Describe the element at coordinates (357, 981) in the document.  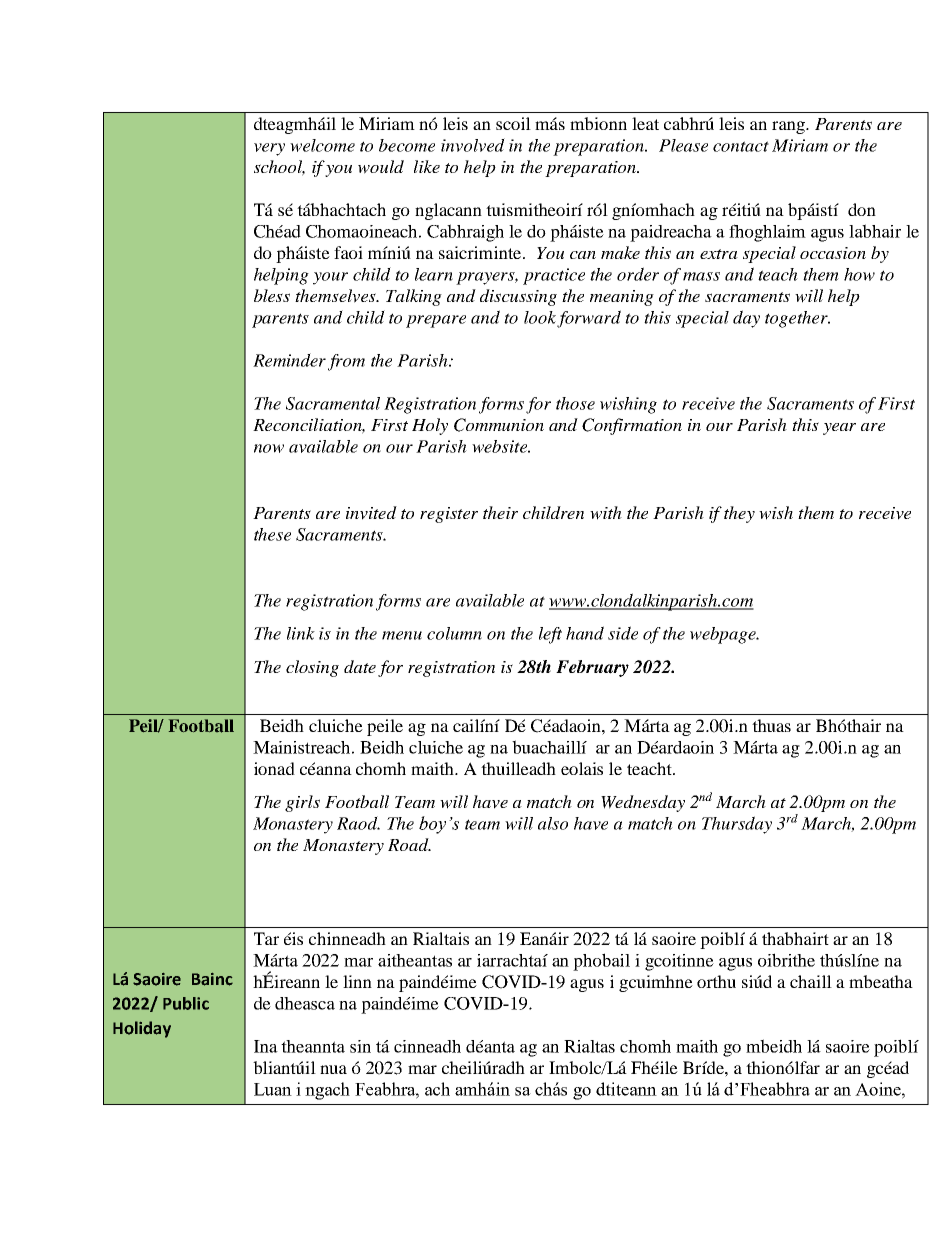
I see `linn` at that location.
